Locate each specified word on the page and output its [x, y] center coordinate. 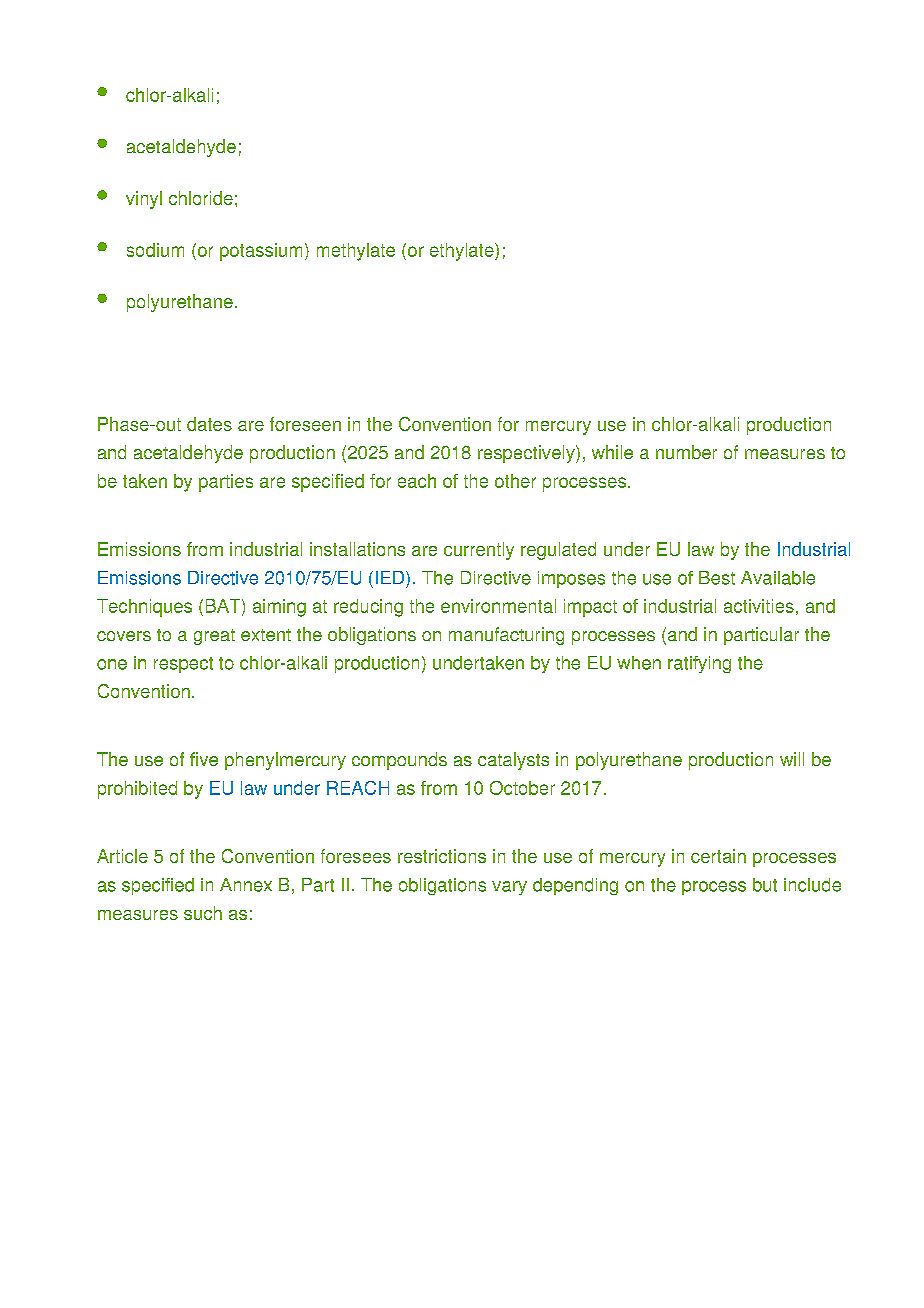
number [686, 452]
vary [509, 888]
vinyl [144, 200]
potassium [261, 252]
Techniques [144, 608]
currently [479, 551]
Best [717, 578]
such [203, 913]
